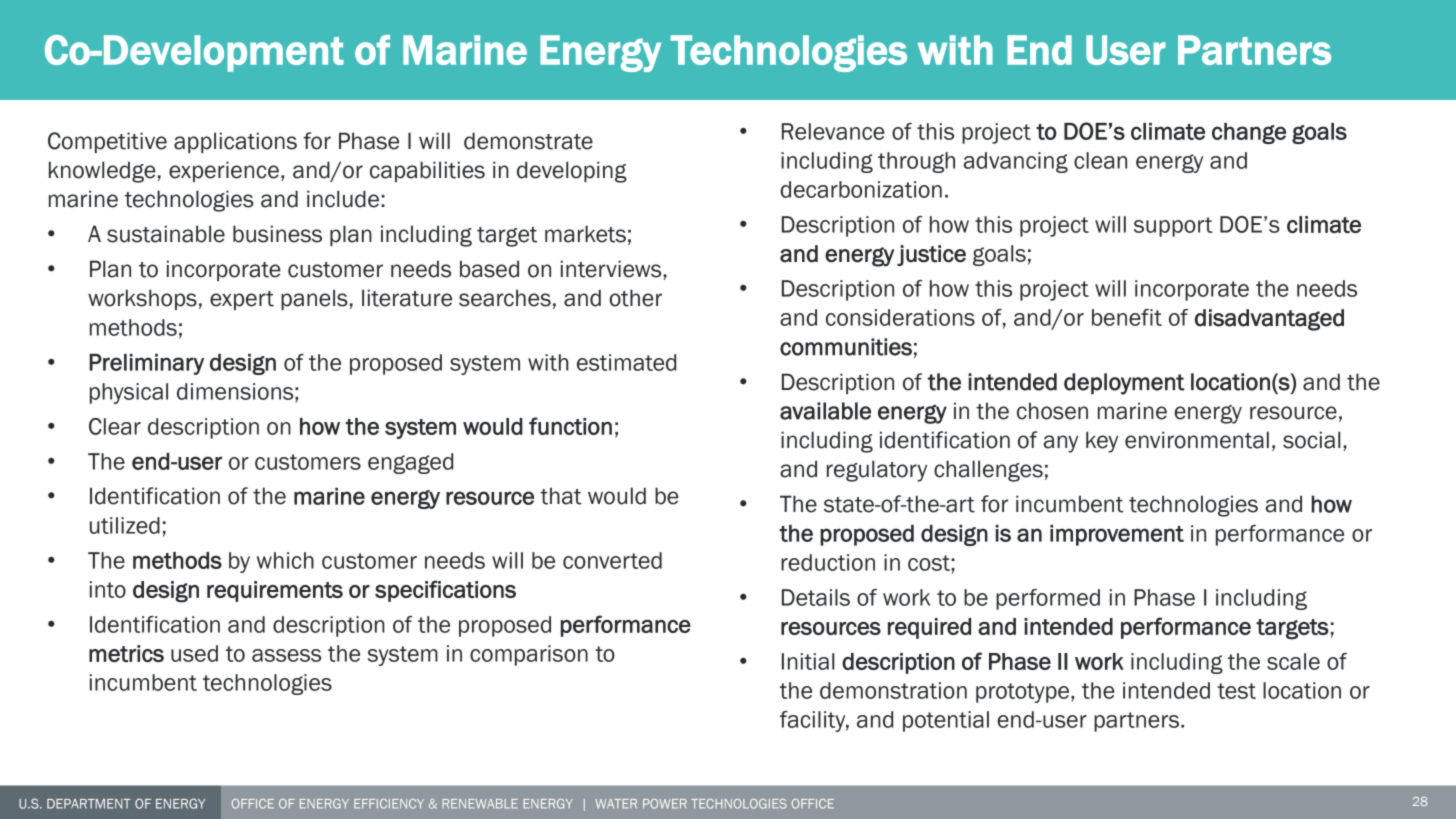 This screenshot has height=819, width=1456. Describe the element at coordinates (242, 300) in the screenshot. I see `expert` at that location.
